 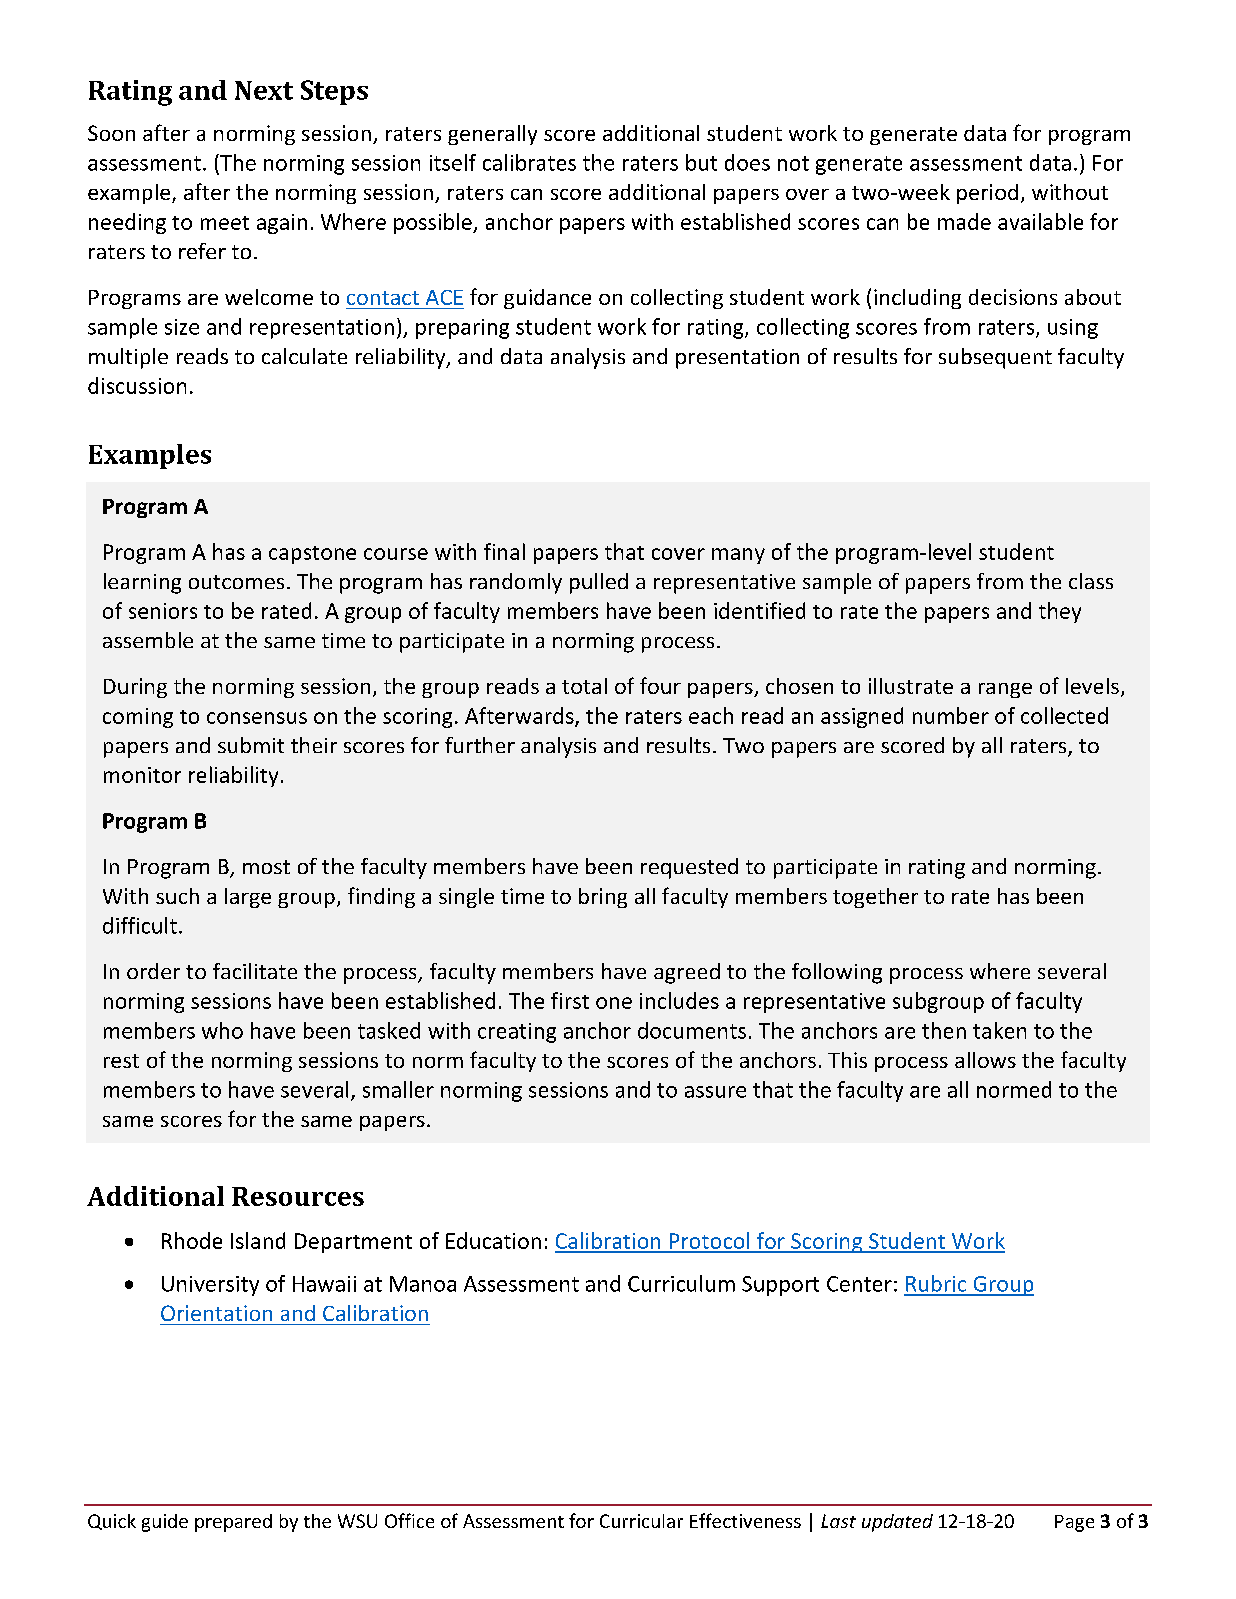 I want to click on Island, so click(x=258, y=1240).
